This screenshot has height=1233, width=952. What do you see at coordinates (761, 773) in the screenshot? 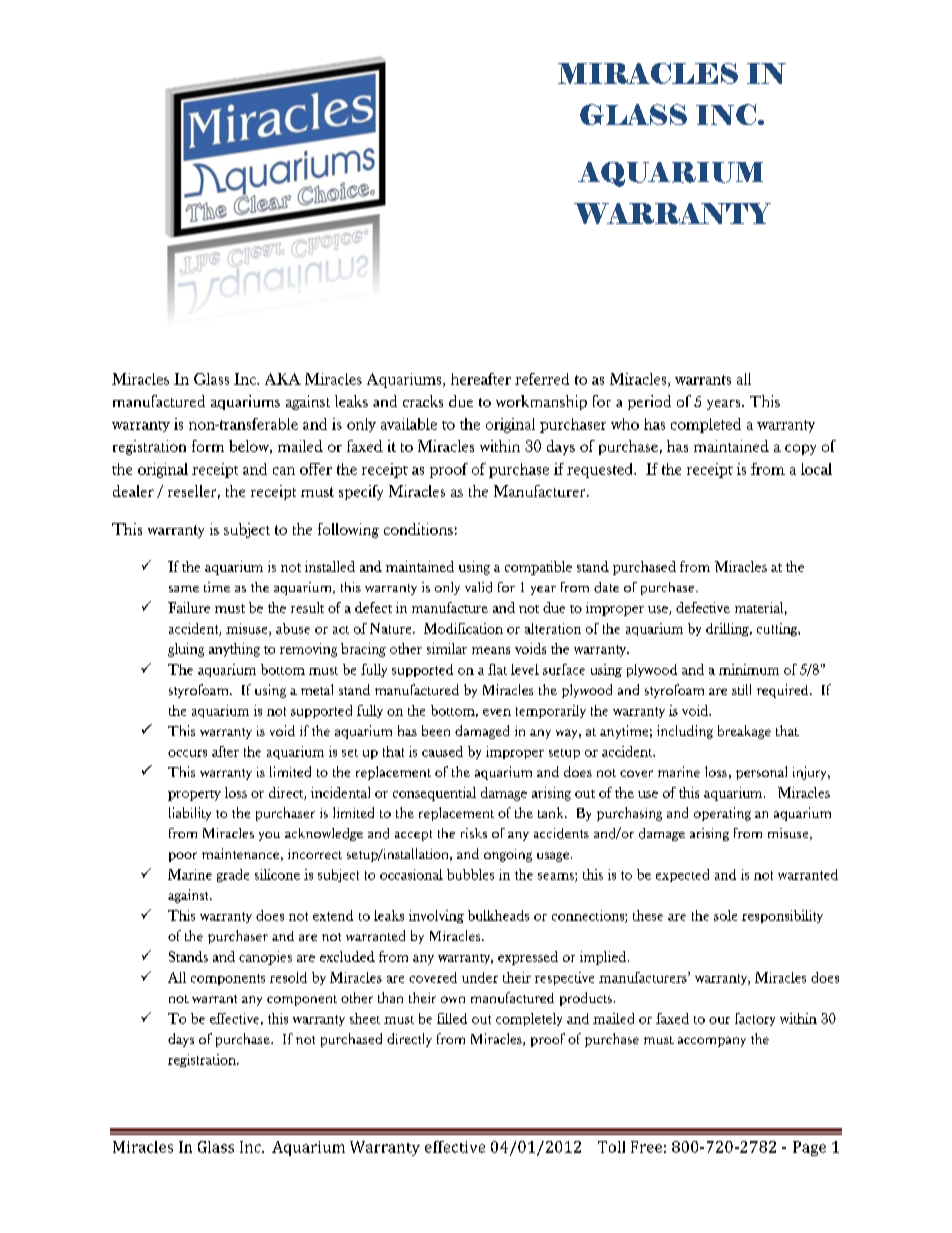
I see `personal` at bounding box center [761, 773].
